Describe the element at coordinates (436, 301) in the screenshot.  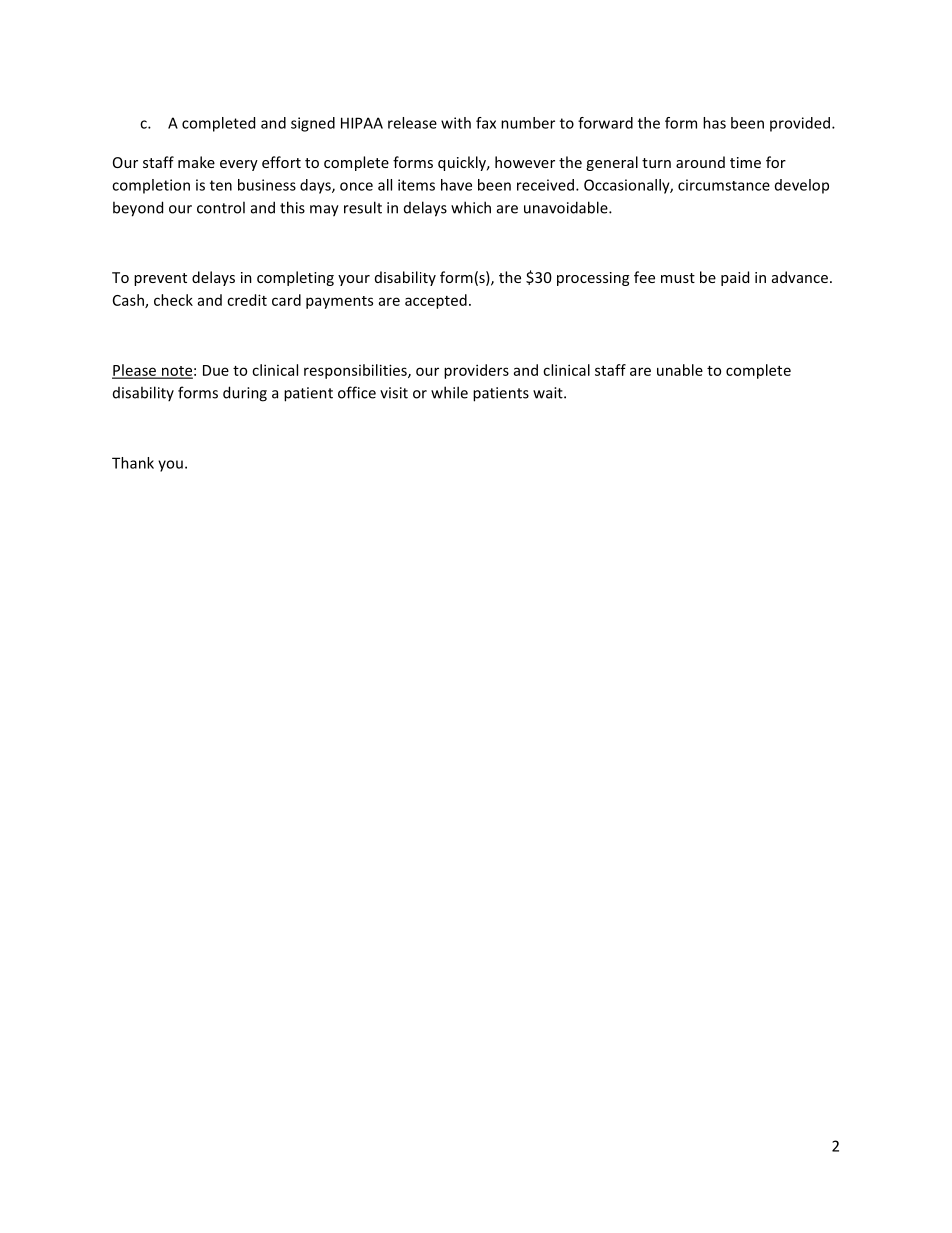
I see `accepted` at that location.
